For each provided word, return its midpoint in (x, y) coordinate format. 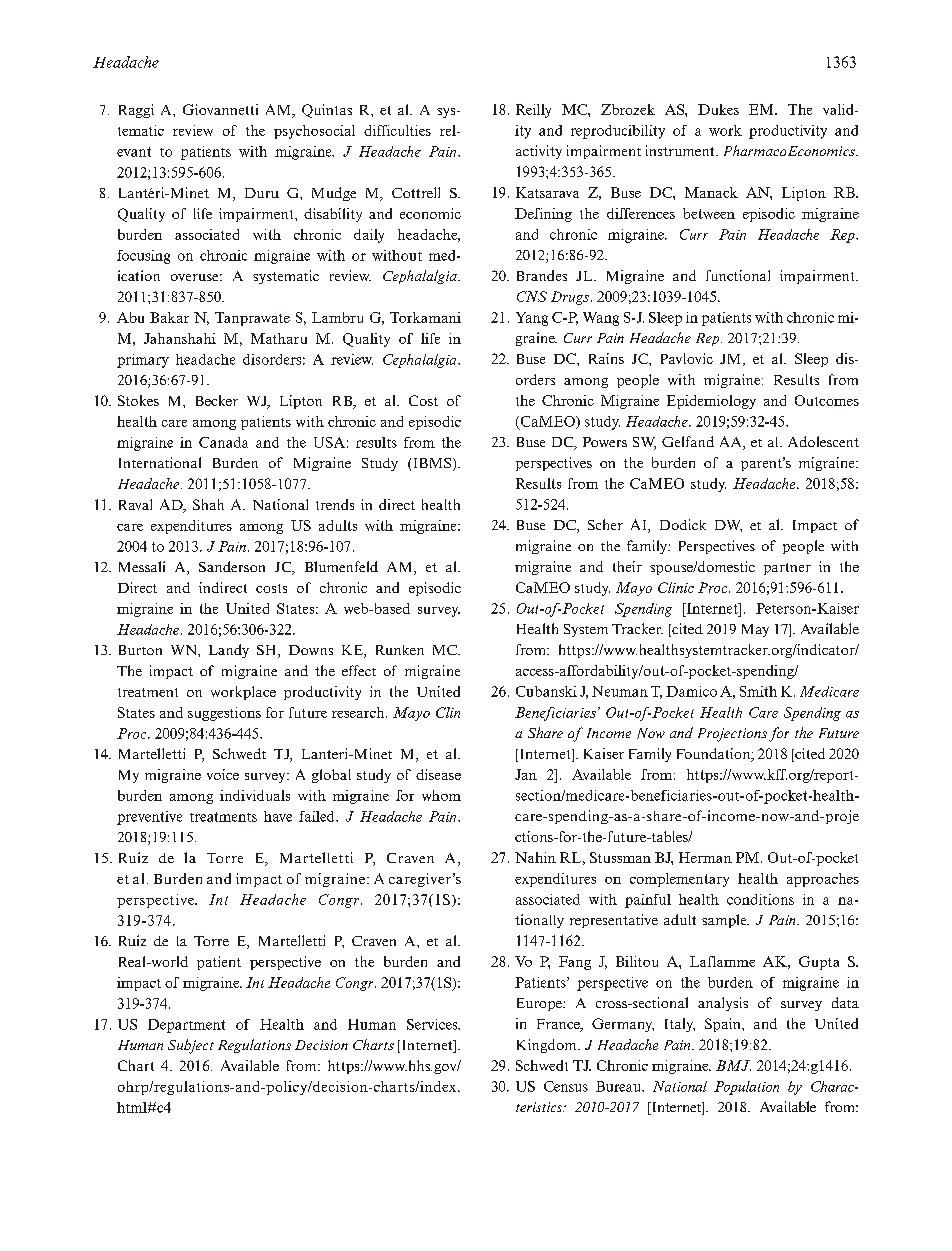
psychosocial (314, 132)
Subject (191, 1046)
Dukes (718, 109)
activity (539, 152)
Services (433, 1024)
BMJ (733, 1065)
